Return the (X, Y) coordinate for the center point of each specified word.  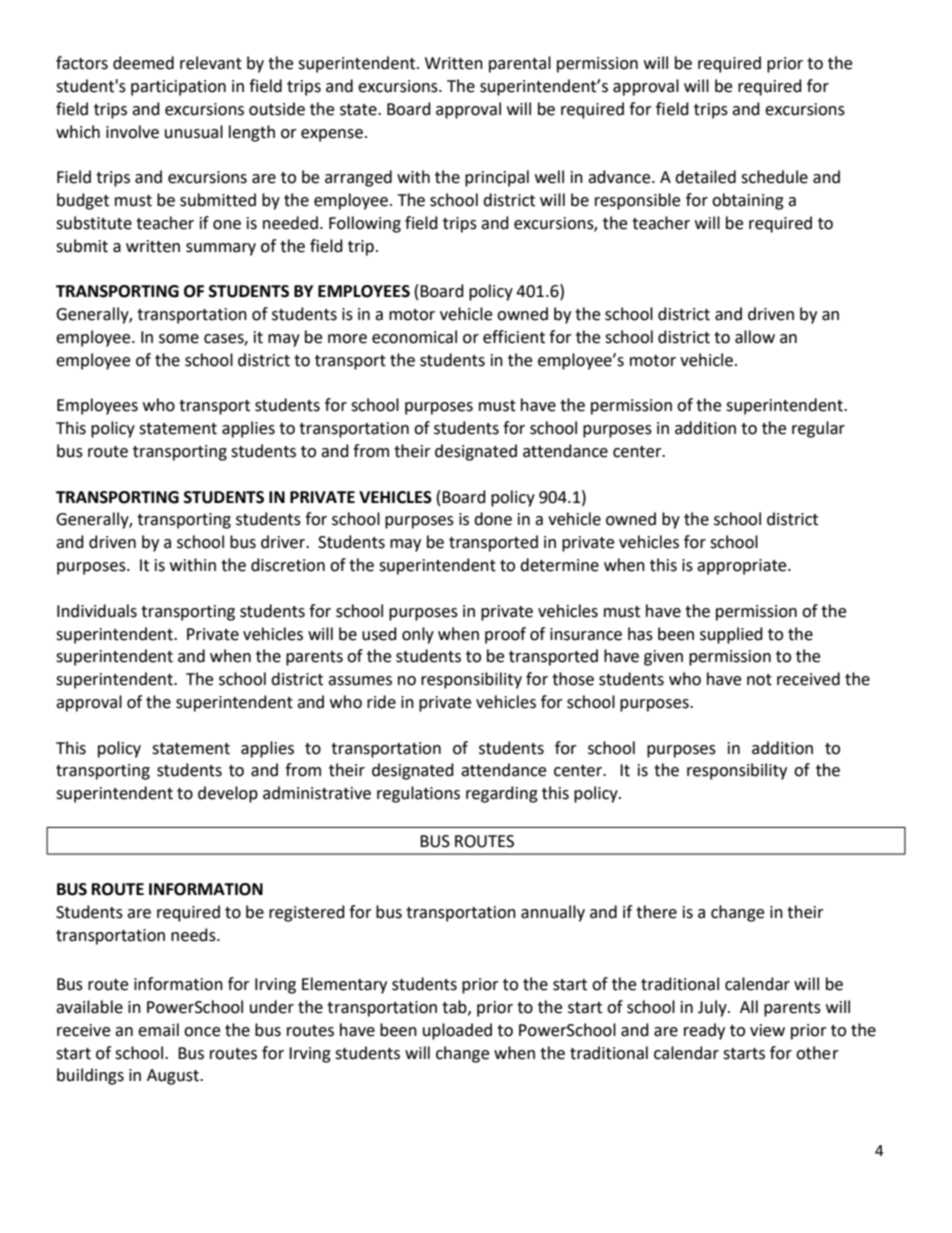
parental (520, 64)
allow (755, 337)
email (158, 1030)
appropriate (743, 567)
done (493, 519)
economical (414, 337)
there (656, 912)
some (179, 339)
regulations (418, 794)
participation (178, 88)
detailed (705, 177)
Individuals (97, 611)
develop (228, 794)
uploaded (457, 1031)
